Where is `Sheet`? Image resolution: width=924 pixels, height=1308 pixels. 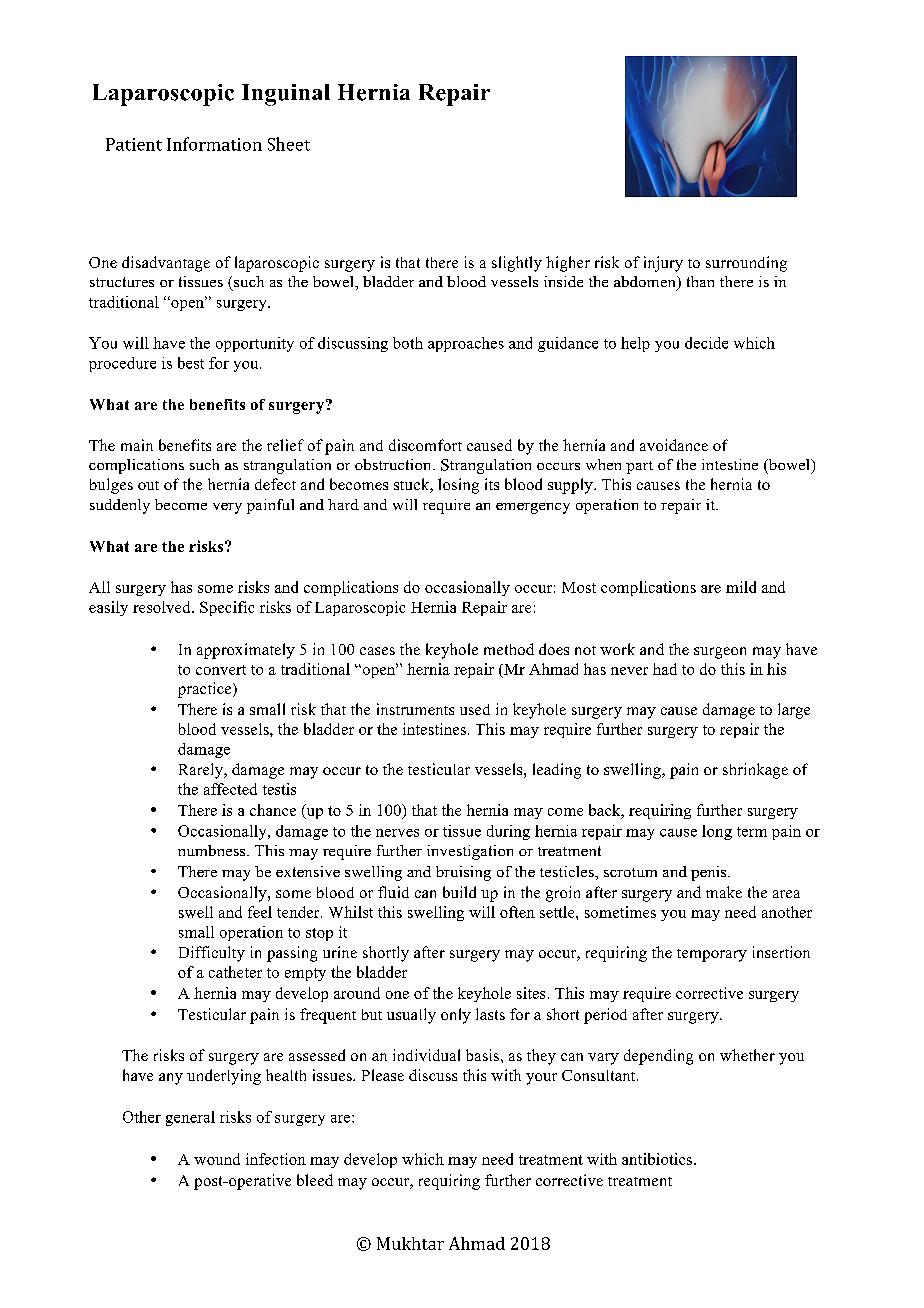 Sheet is located at coordinates (289, 144).
